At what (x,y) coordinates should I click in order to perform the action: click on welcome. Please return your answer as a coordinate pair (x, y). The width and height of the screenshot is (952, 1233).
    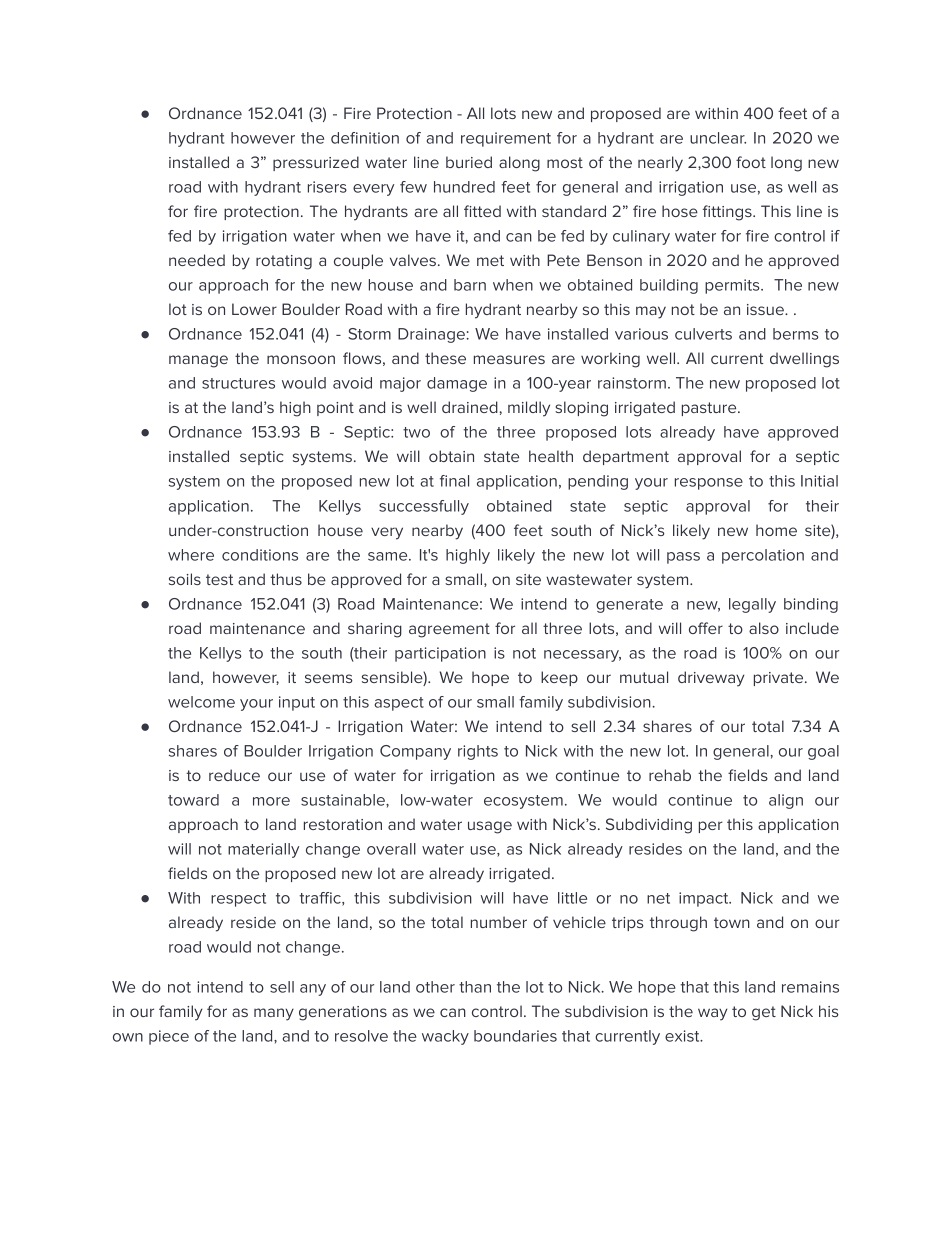
    Looking at the image, I should click on (201, 702).
